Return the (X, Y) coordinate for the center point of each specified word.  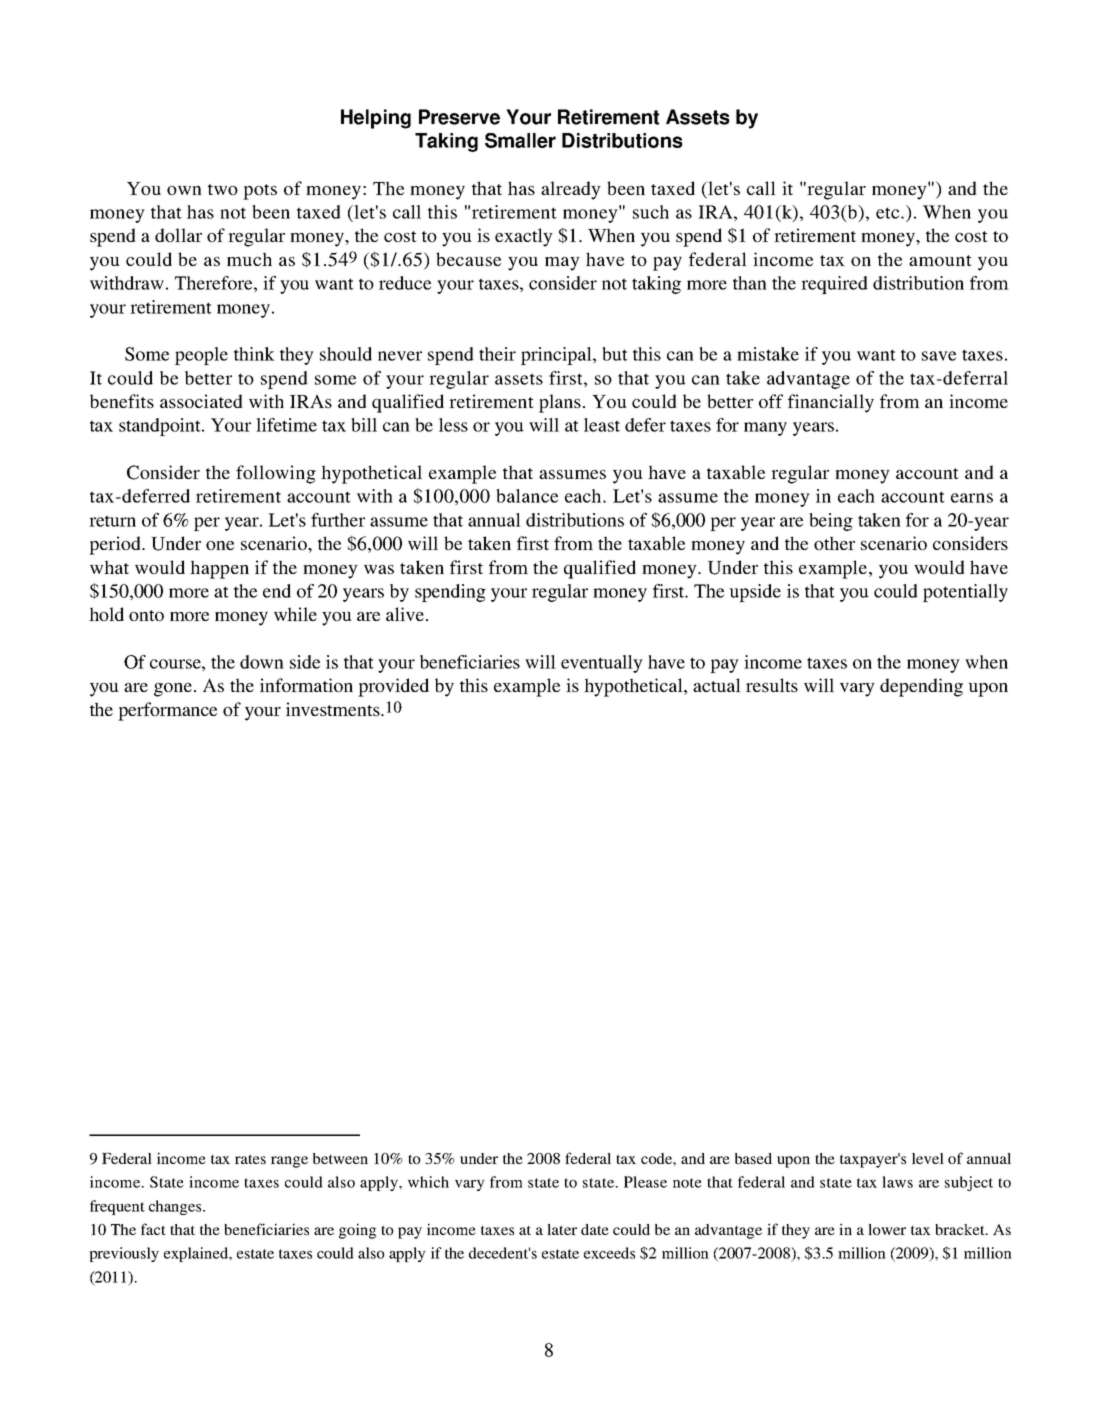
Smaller (520, 140)
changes (176, 1207)
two (223, 189)
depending (921, 687)
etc (889, 213)
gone (174, 690)
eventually (602, 664)
